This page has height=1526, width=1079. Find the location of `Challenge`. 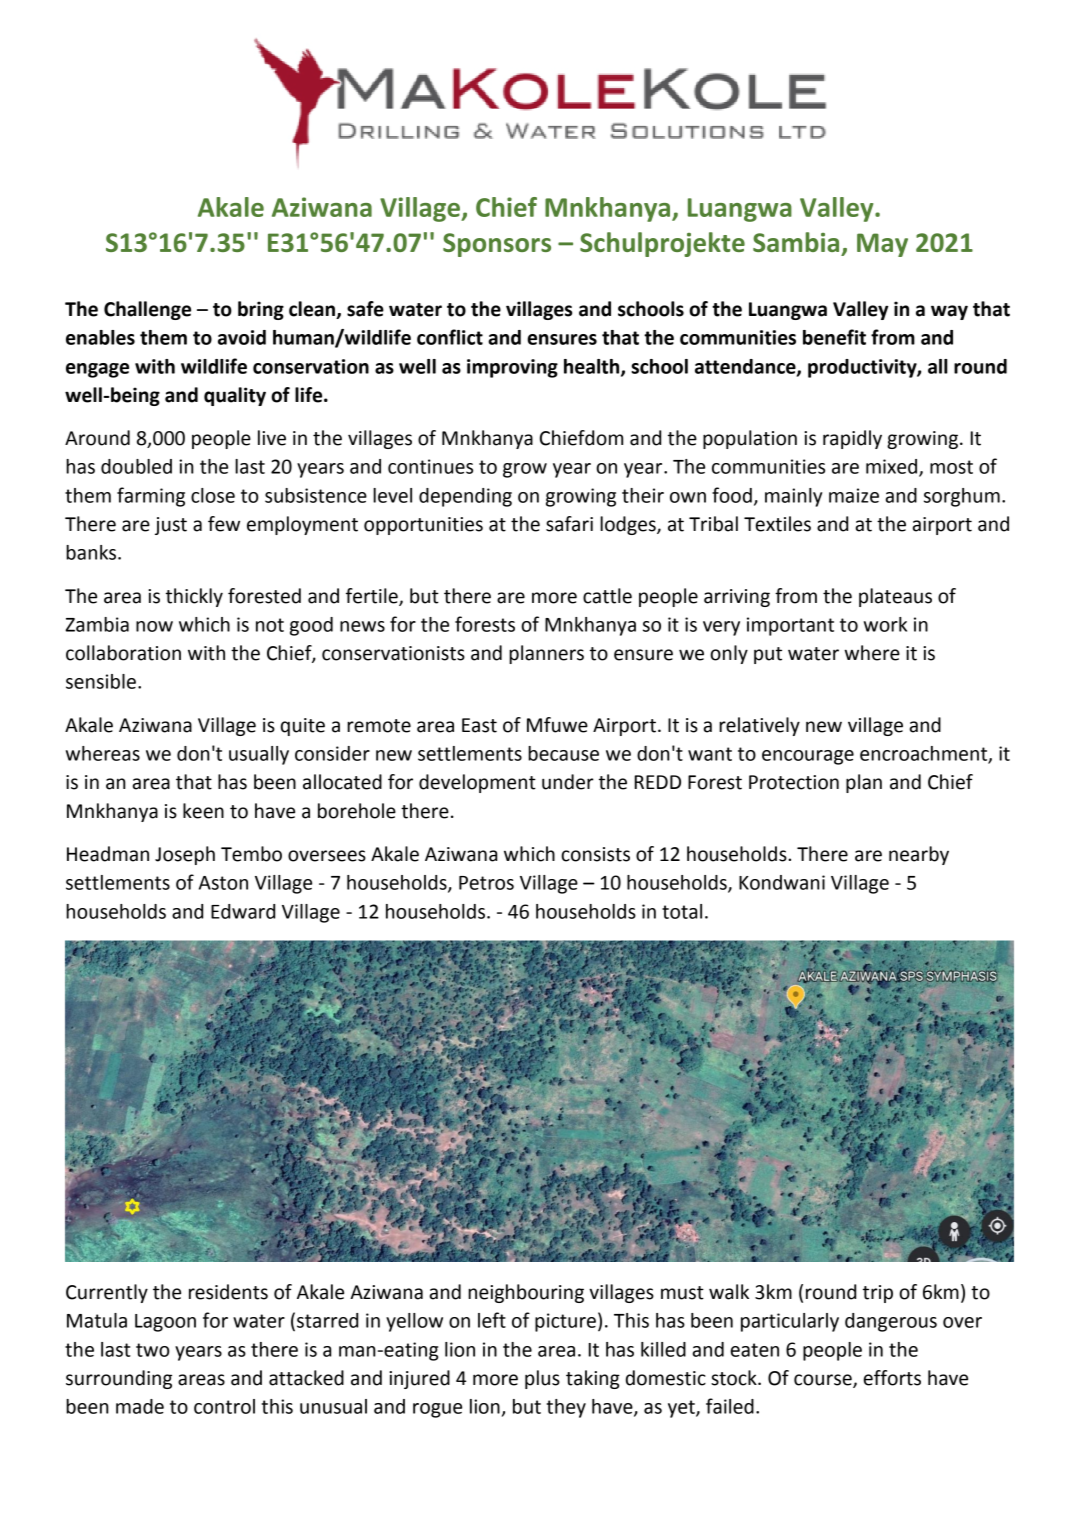

Challenge is located at coordinates (147, 310).
